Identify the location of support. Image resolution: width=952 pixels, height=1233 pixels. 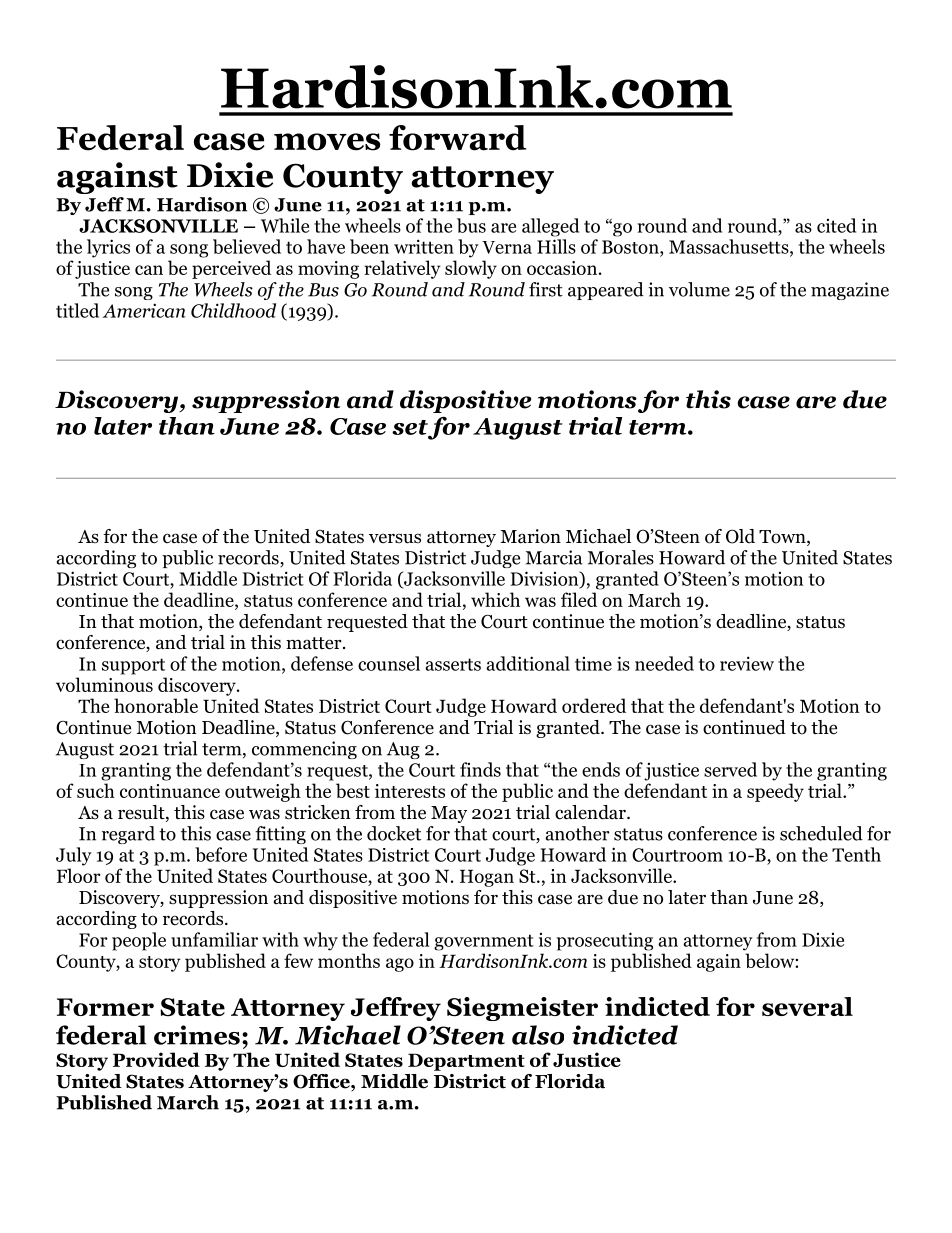
(133, 666).
